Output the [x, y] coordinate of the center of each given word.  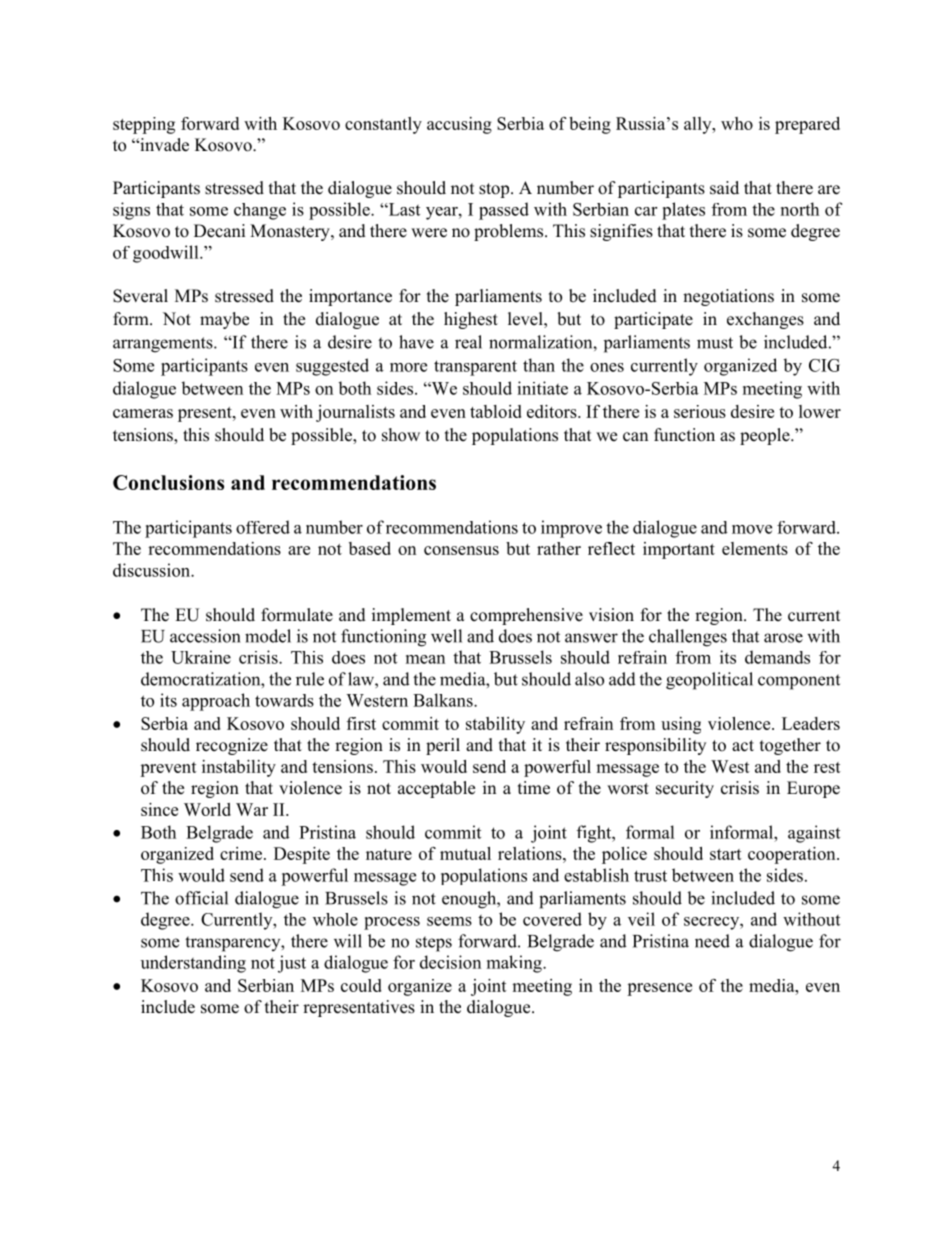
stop [495, 190]
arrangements [164, 345]
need [712, 941]
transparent [475, 368]
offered [263, 527]
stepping [144, 125]
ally [699, 125]
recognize [232, 746]
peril [443, 746]
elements [755, 548]
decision [450, 962]
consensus [461, 550]
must [715, 343]
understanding [193, 964]
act [743, 746]
